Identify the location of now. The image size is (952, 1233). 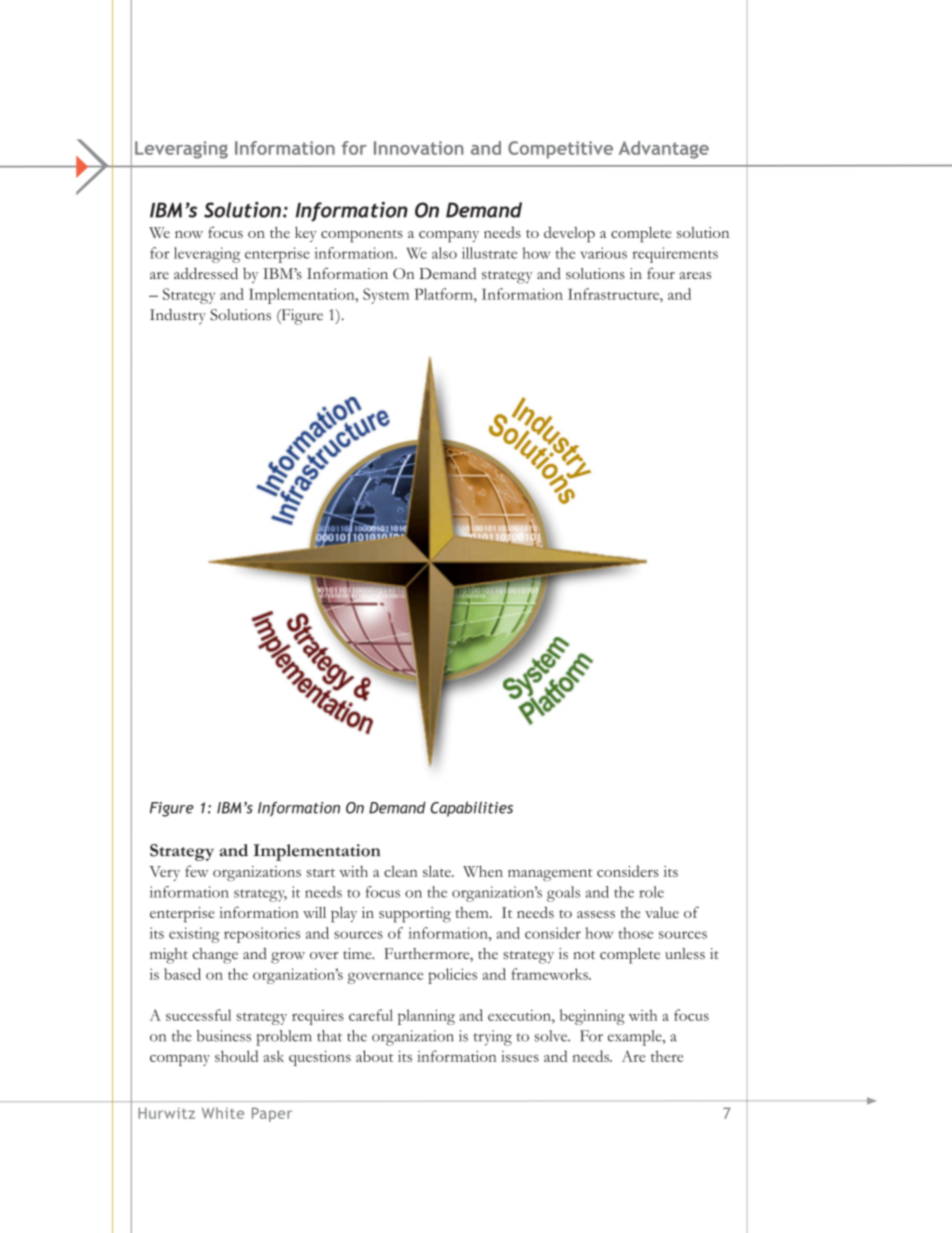
(189, 234).
